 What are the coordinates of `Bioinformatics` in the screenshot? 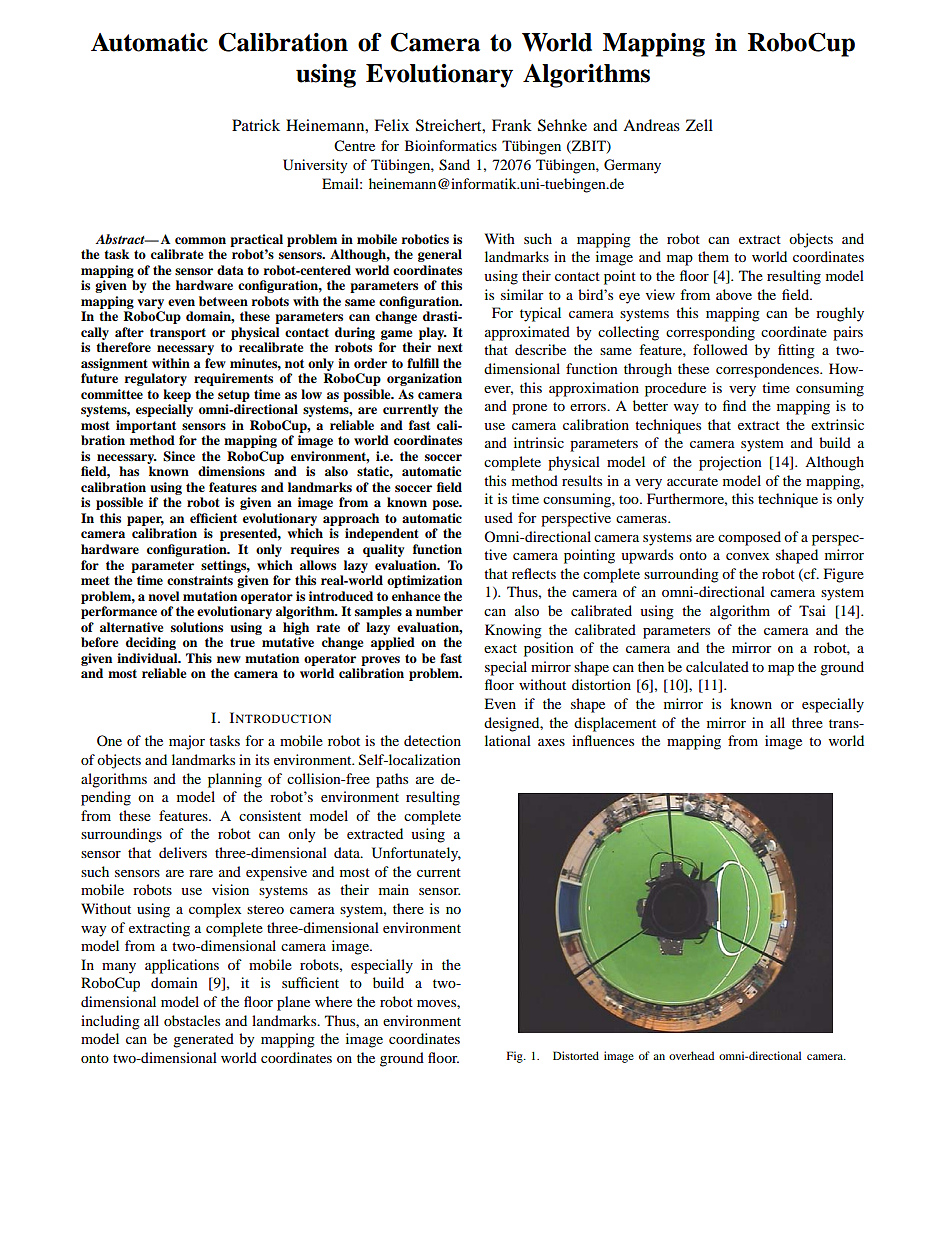 It's located at (451, 145).
